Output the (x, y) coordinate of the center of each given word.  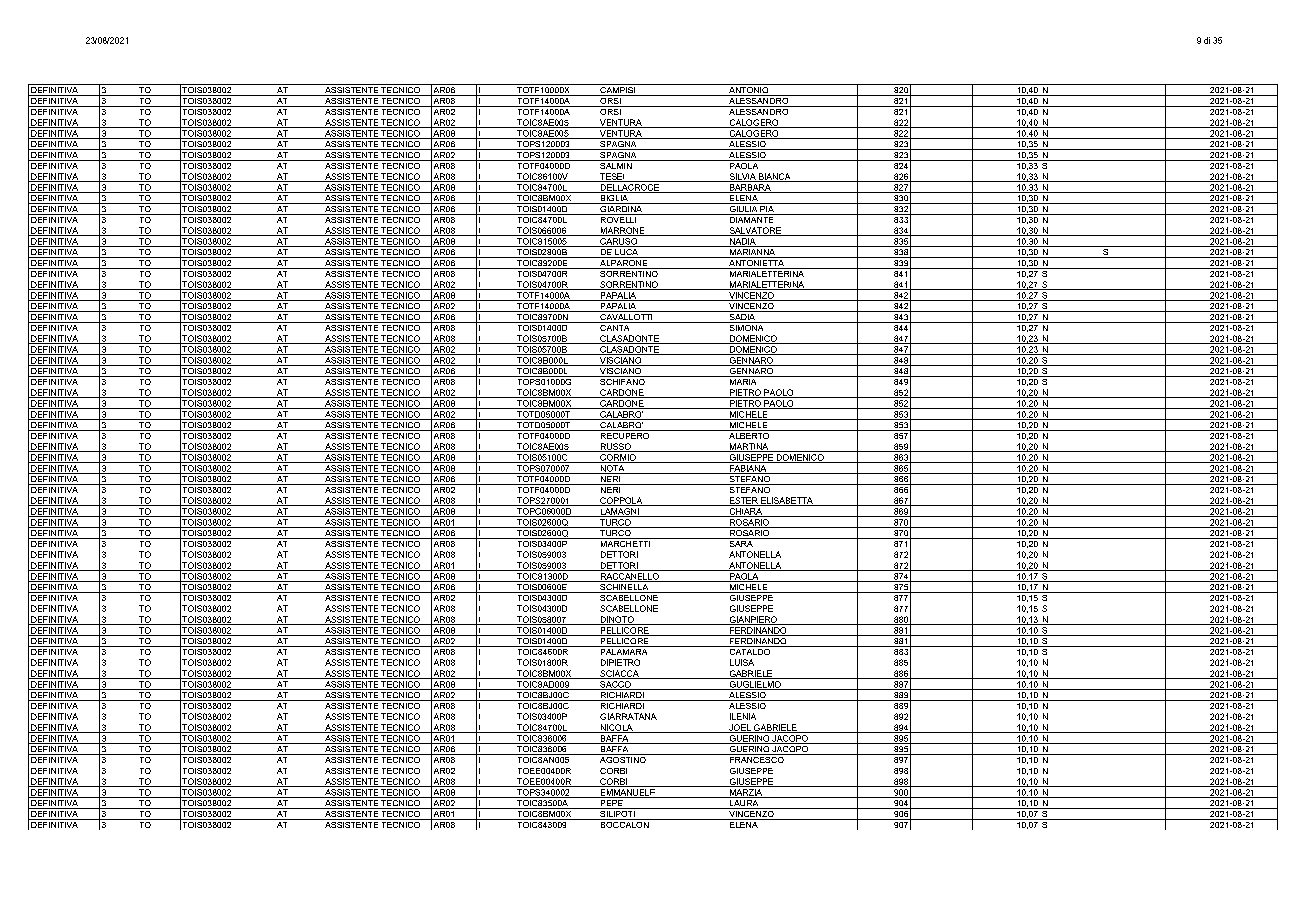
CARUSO (619, 242)
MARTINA (749, 447)
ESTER (743, 501)
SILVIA (742, 177)
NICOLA (616, 728)
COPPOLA (621, 501)
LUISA (742, 662)
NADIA (742, 242)
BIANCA (775, 177)
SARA (741, 542)
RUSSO (615, 447)
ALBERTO (749, 434)
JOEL (740, 728)
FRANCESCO (756, 758)
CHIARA (745, 512)
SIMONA (746, 326)
